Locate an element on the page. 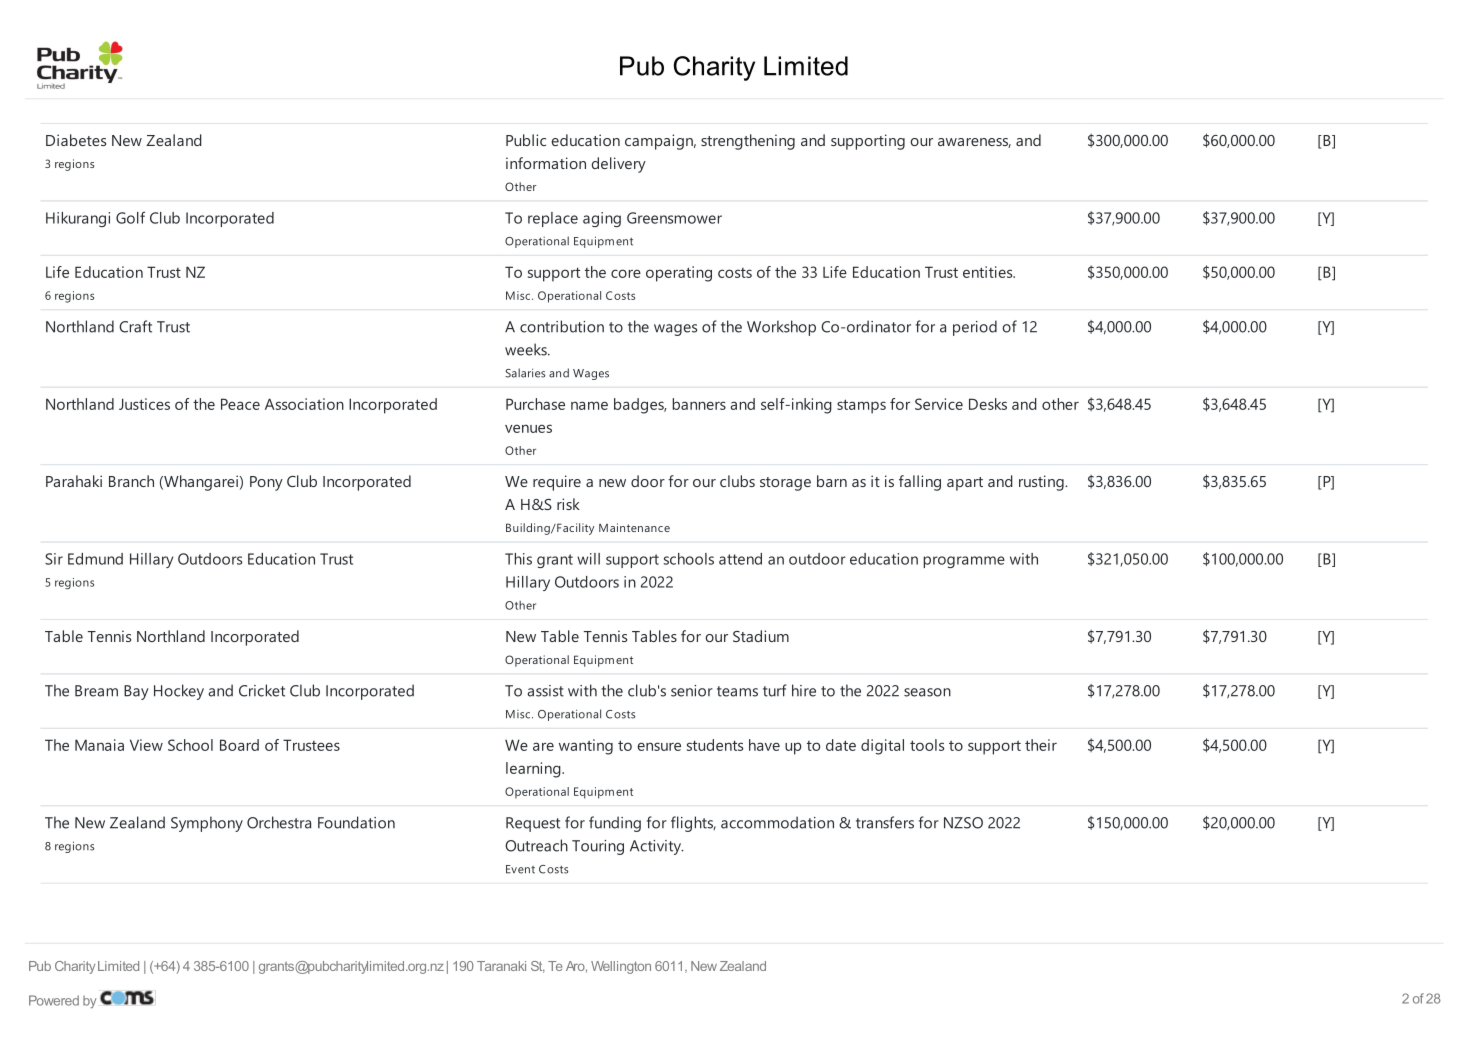 Image resolution: width=1468 pixels, height=1041 pixels. Bay is located at coordinates (136, 692).
